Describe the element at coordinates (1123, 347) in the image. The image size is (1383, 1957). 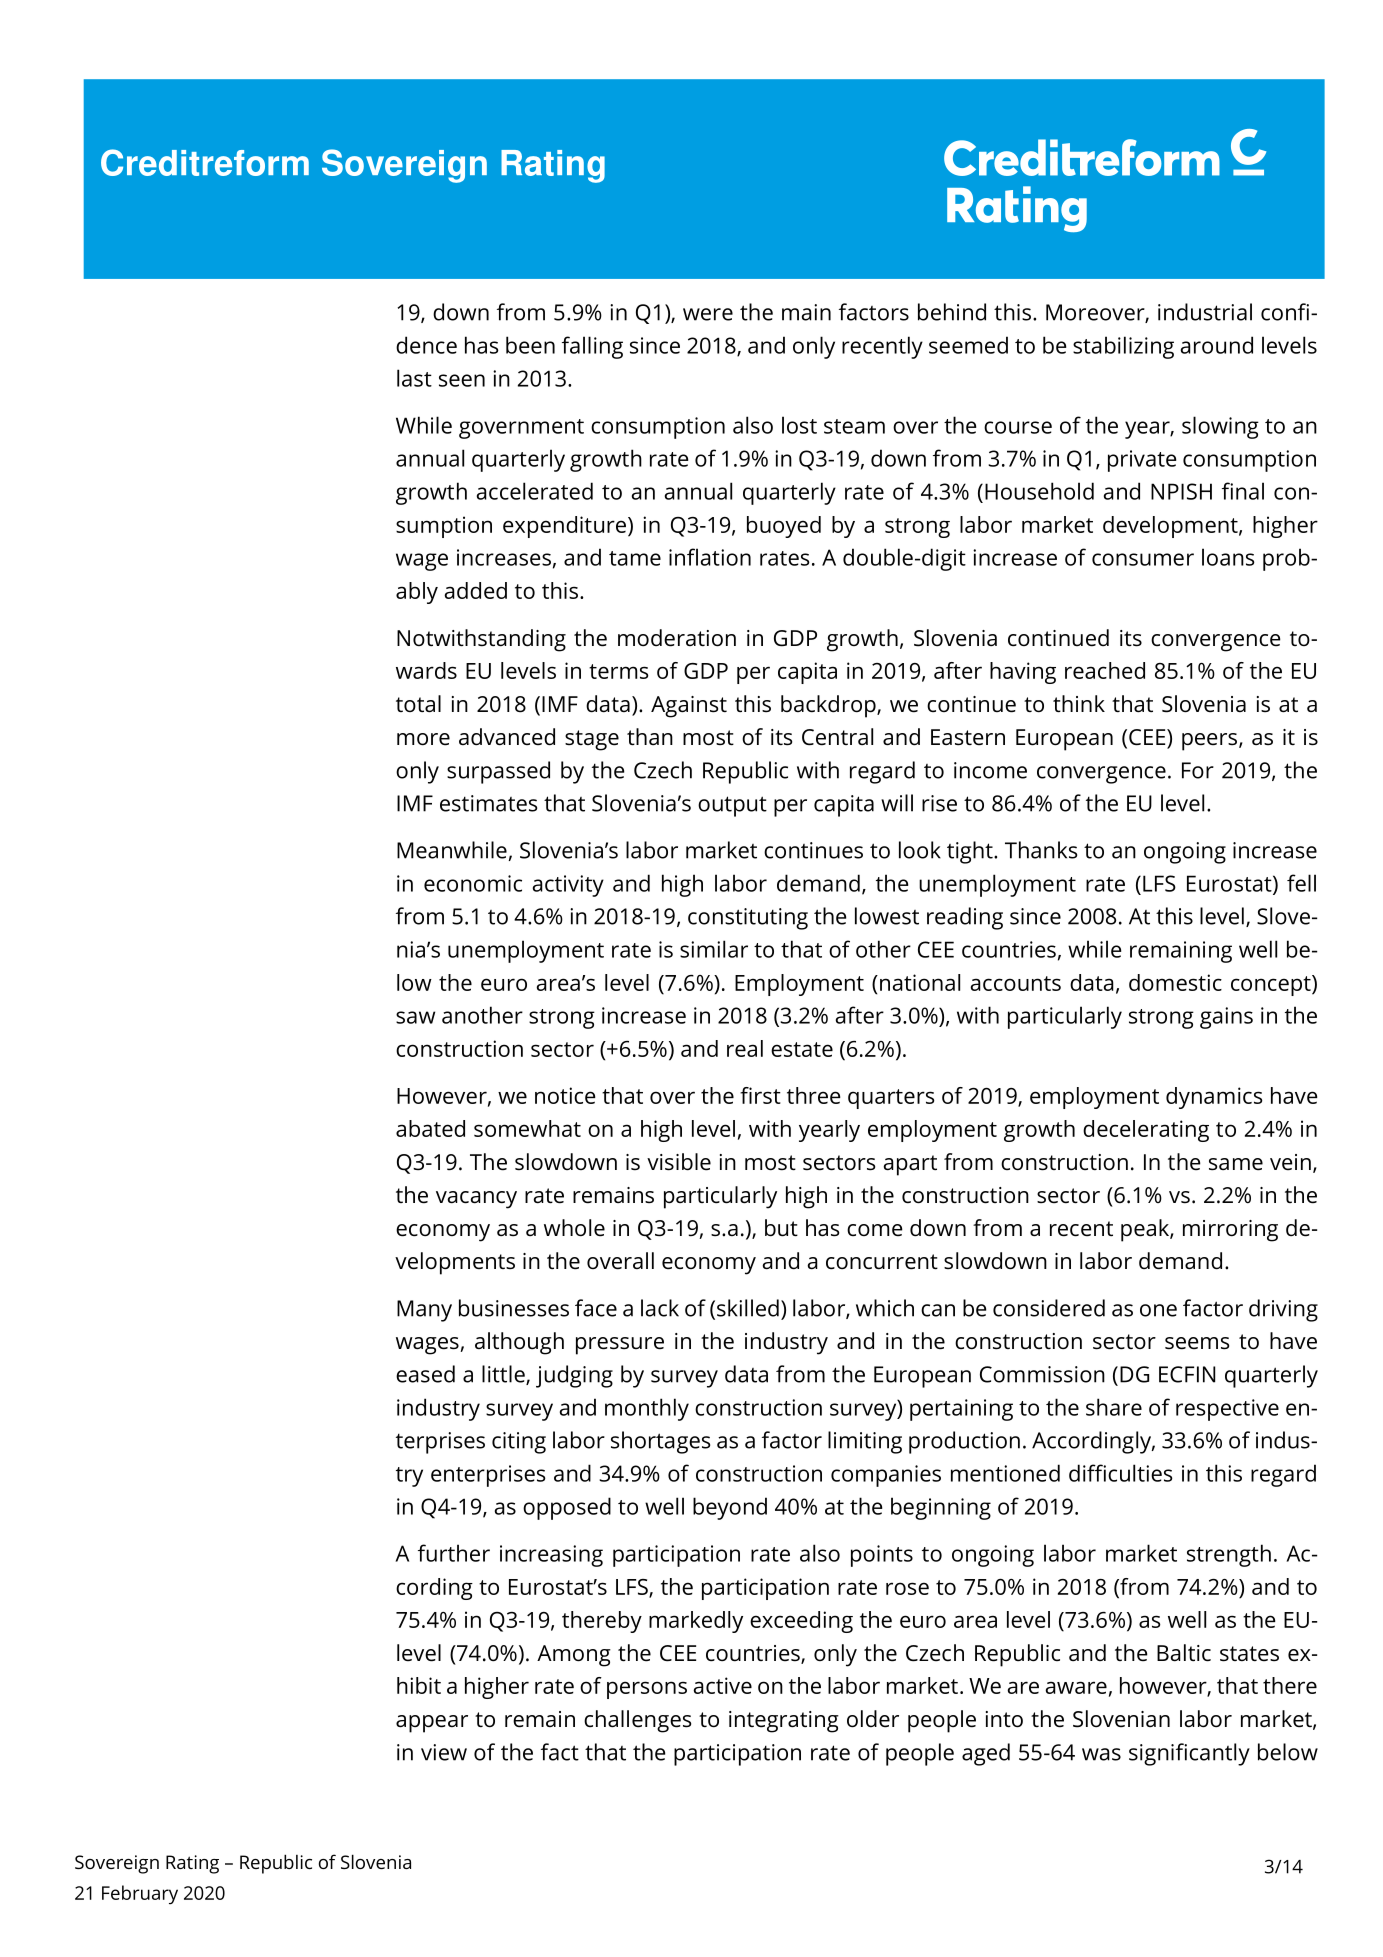
I see `stabilizing` at that location.
